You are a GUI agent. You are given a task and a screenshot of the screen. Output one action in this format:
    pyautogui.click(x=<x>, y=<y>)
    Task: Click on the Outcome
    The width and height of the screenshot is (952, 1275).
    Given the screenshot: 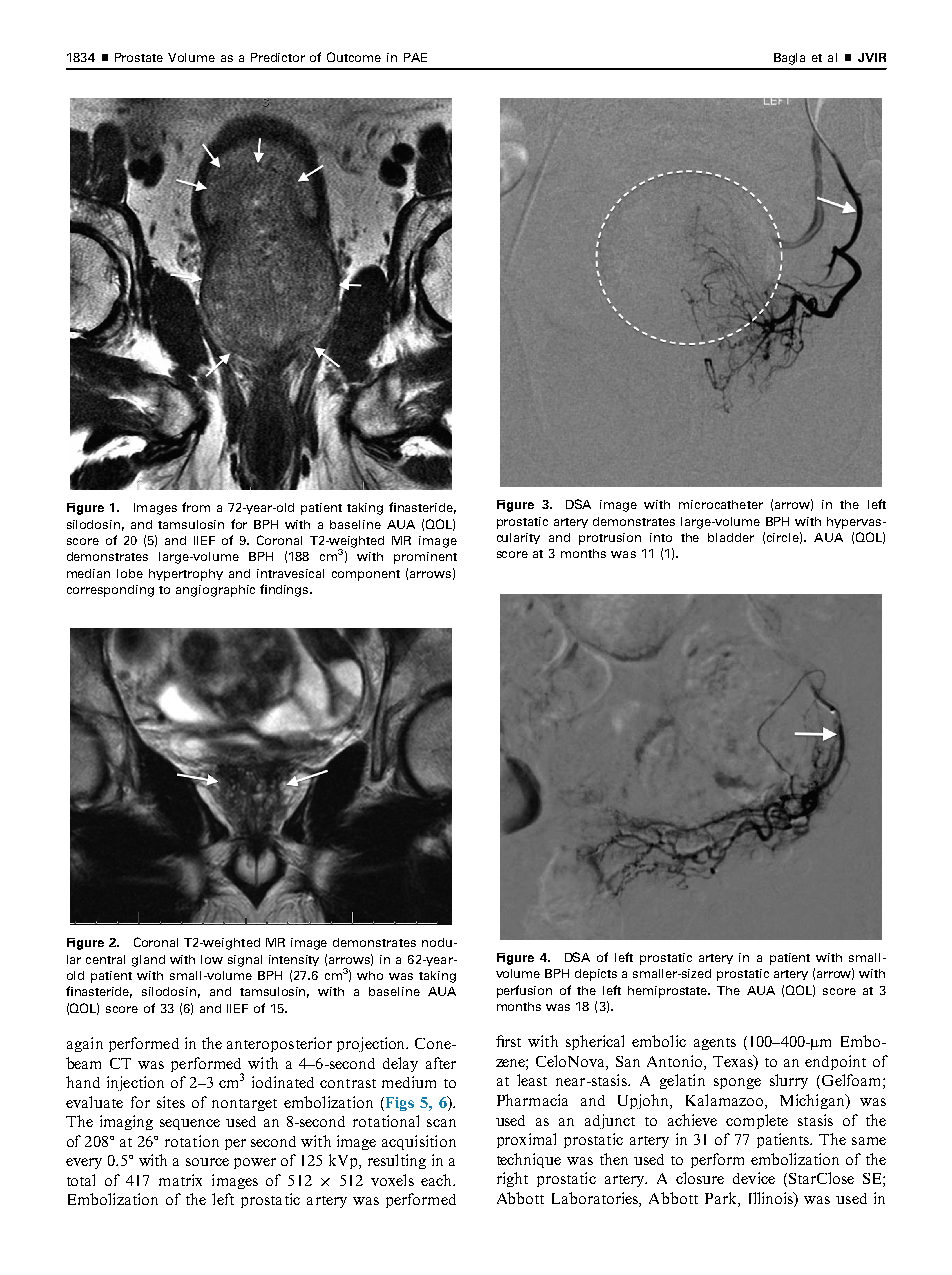 What is the action you would take?
    pyautogui.click(x=354, y=57)
